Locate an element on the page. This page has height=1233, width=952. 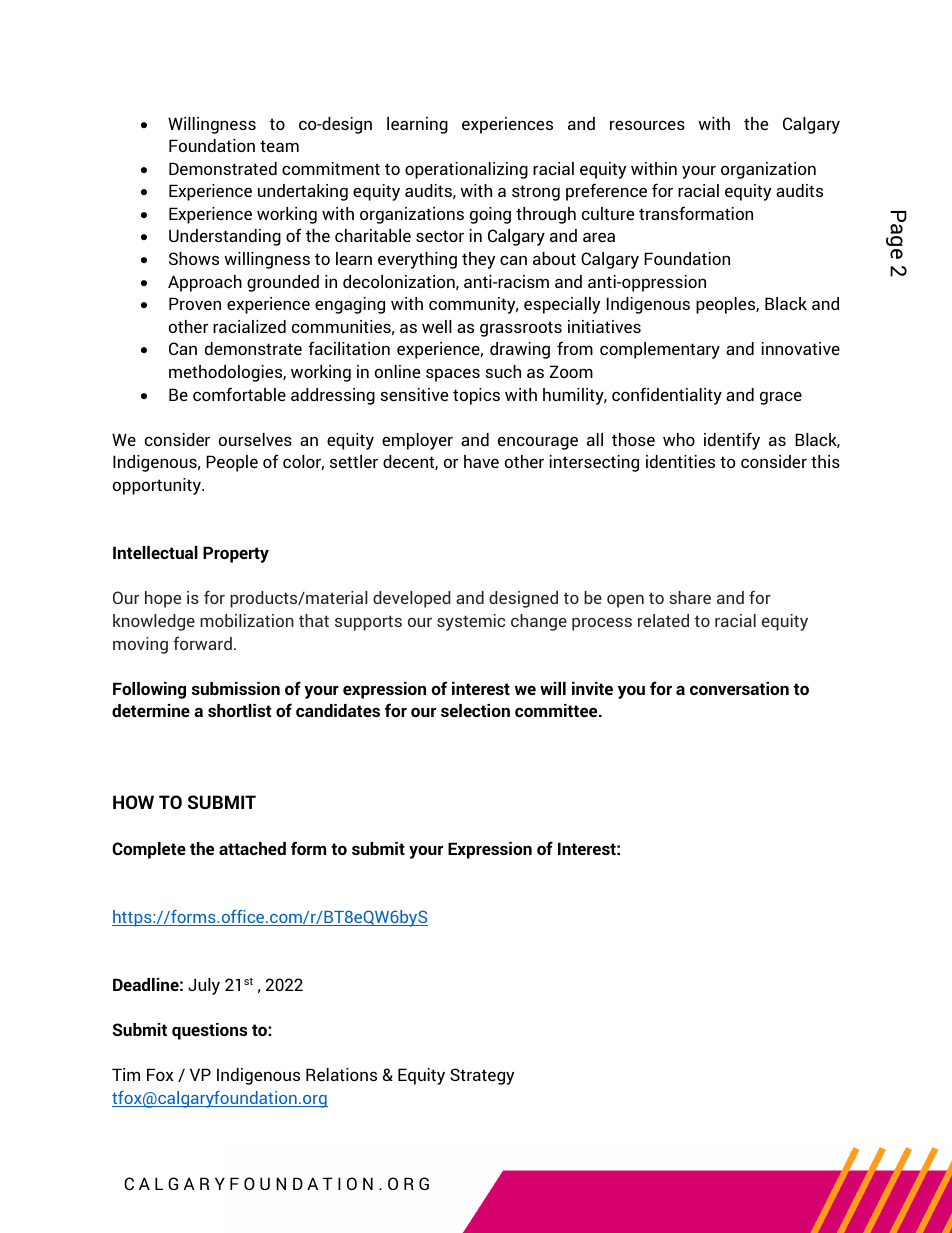
team is located at coordinates (279, 146).
